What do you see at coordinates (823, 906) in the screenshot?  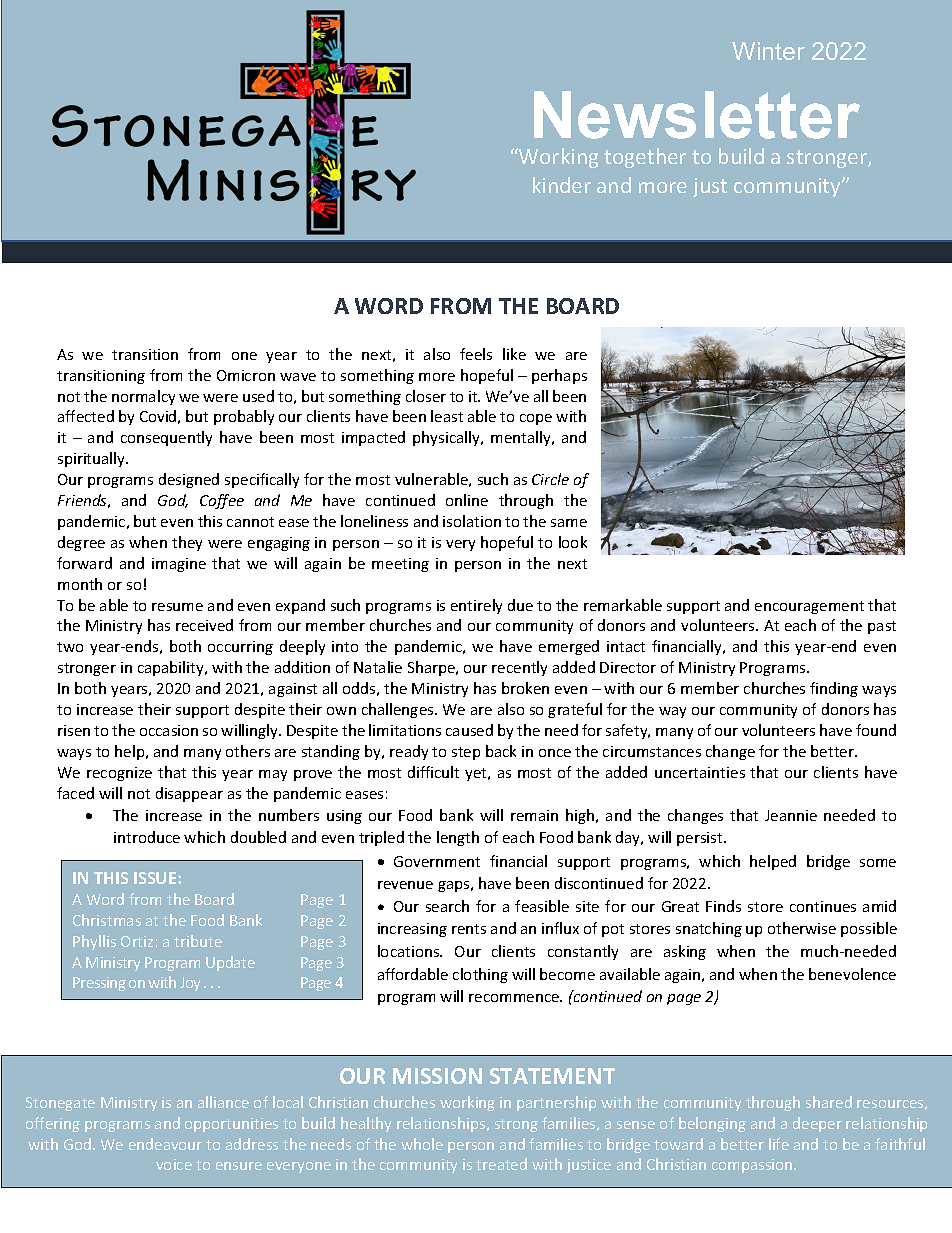 I see `continues` at bounding box center [823, 906].
